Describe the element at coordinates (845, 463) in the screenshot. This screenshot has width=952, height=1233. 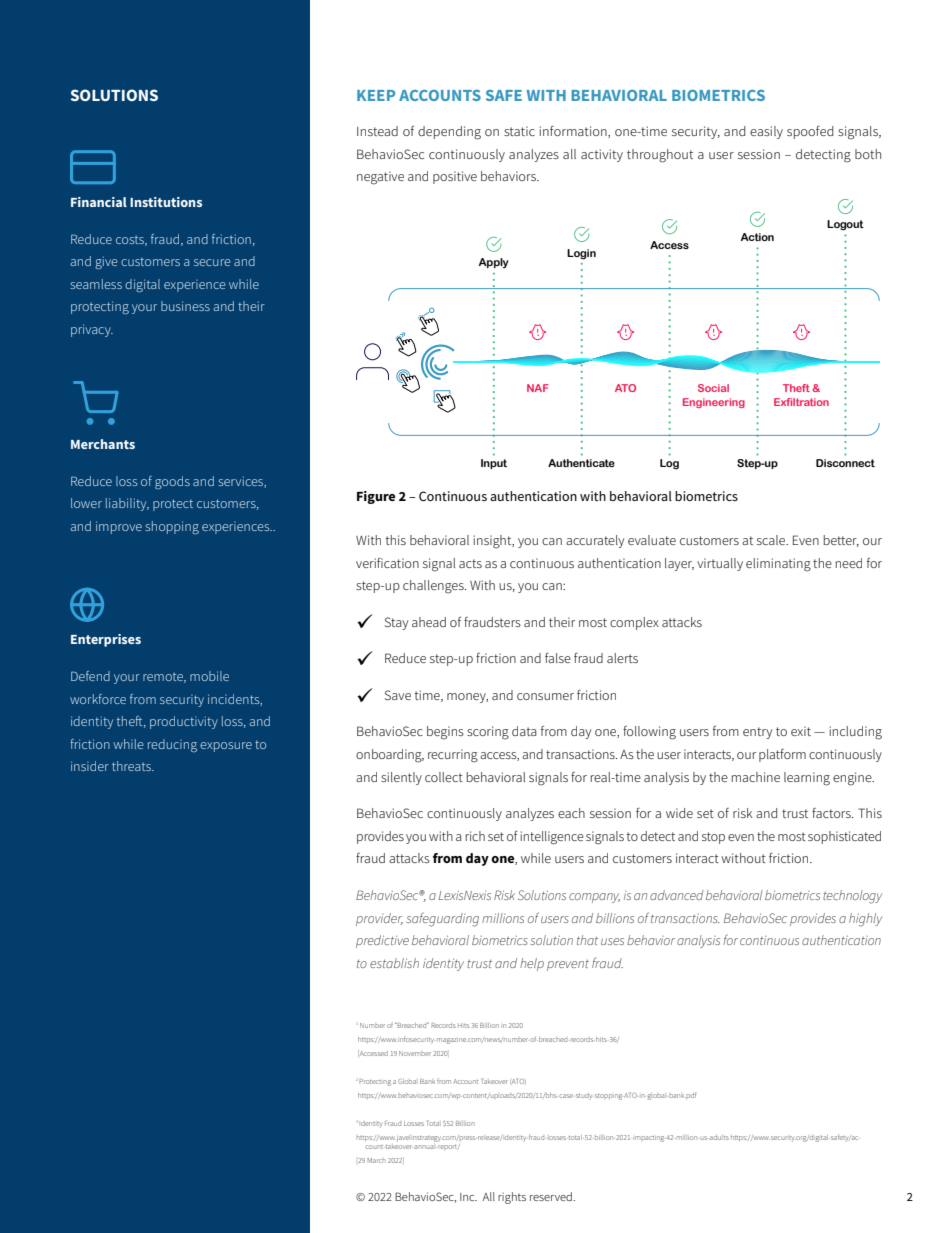
I see `Disconnect` at that location.
